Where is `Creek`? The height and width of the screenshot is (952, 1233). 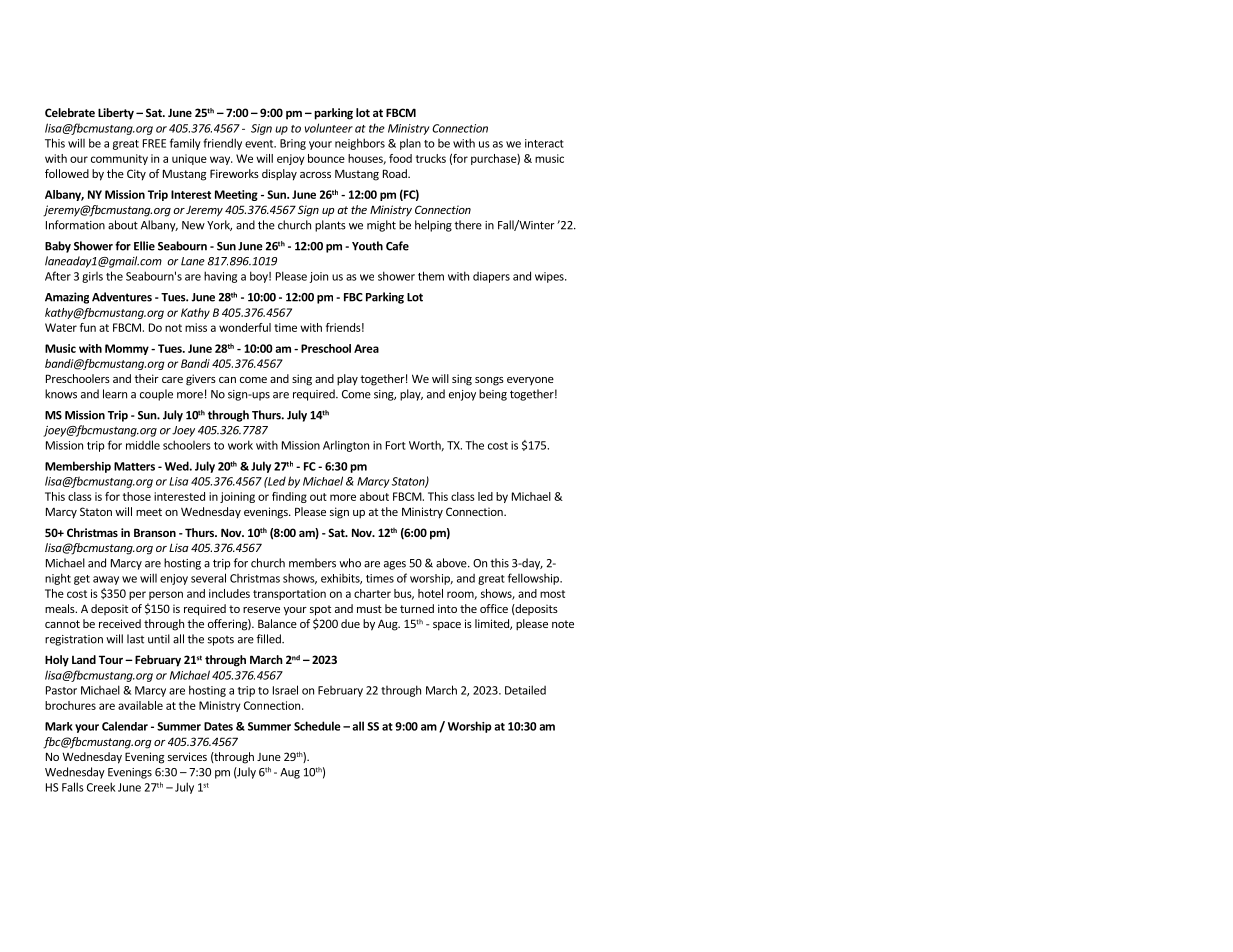 Creek is located at coordinates (101, 787).
